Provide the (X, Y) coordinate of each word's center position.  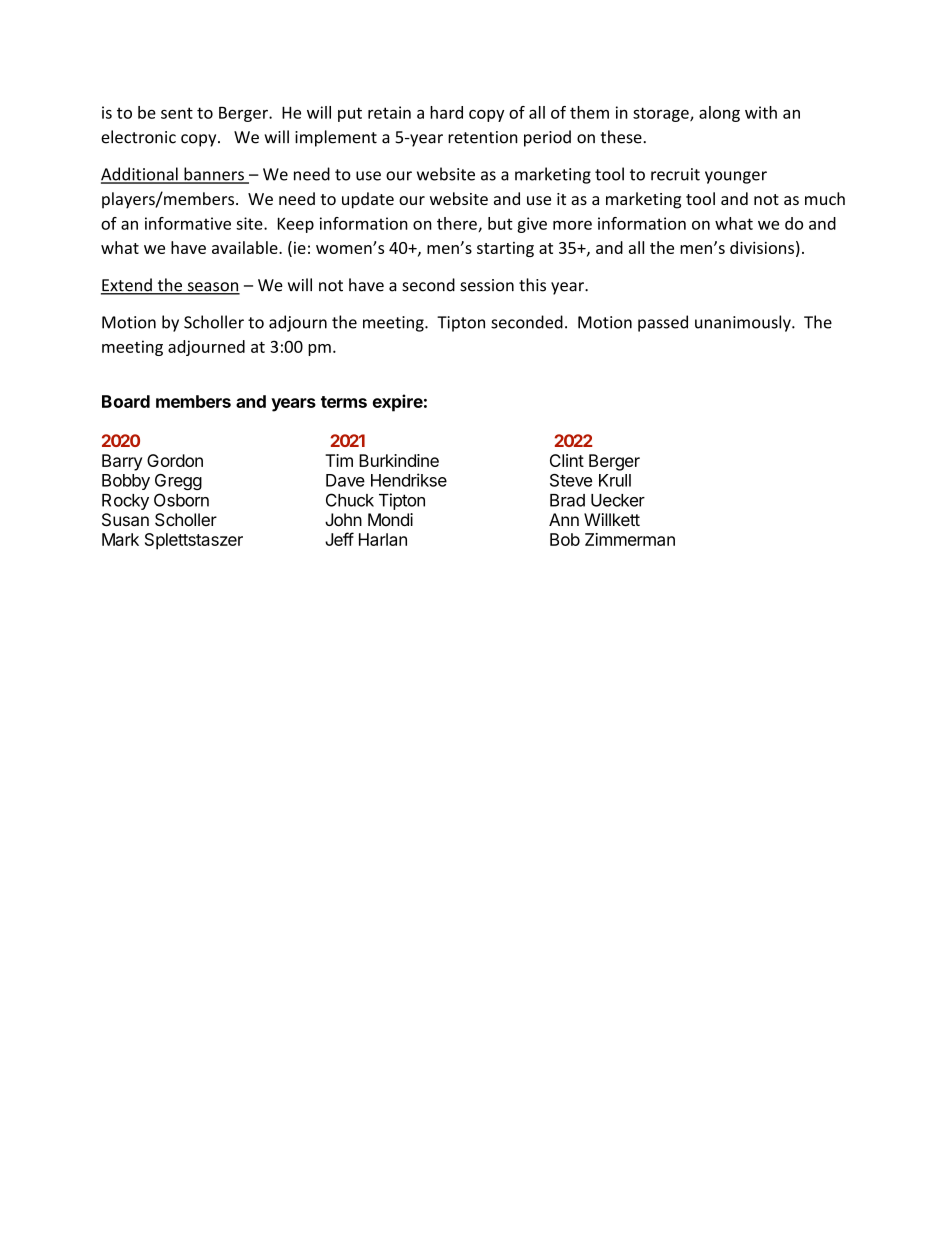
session (487, 285)
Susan (125, 520)
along (719, 114)
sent (177, 113)
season (212, 288)
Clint (567, 460)
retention (483, 137)
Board (126, 401)
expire (398, 403)
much (825, 198)
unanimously (744, 323)
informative (188, 223)
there (458, 224)
